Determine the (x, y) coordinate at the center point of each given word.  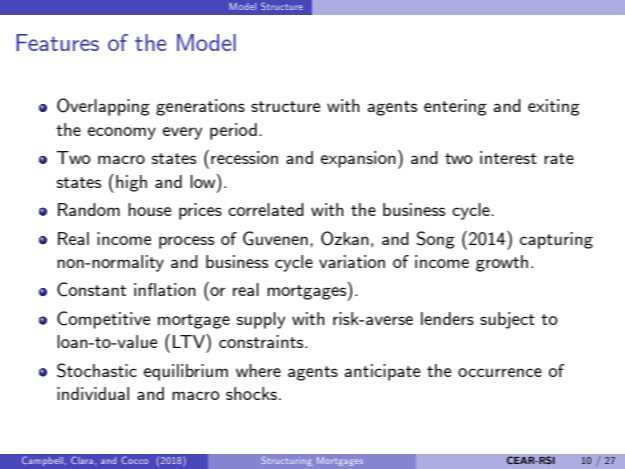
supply (261, 320)
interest (508, 157)
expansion (358, 159)
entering (455, 107)
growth (502, 263)
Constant (91, 289)
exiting (554, 107)
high (131, 183)
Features (57, 42)
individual (93, 393)
